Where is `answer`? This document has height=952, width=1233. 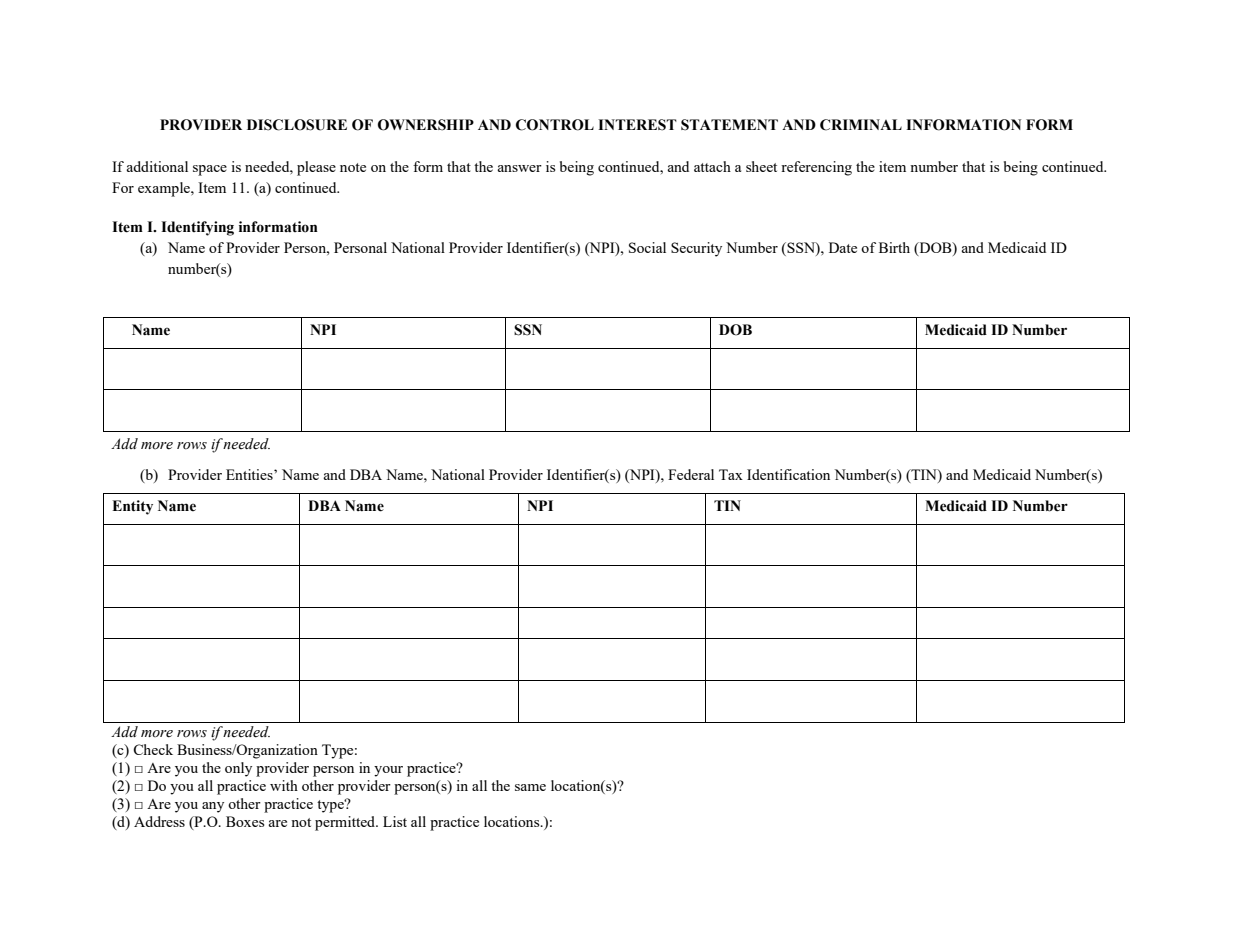
answer is located at coordinates (519, 168).
